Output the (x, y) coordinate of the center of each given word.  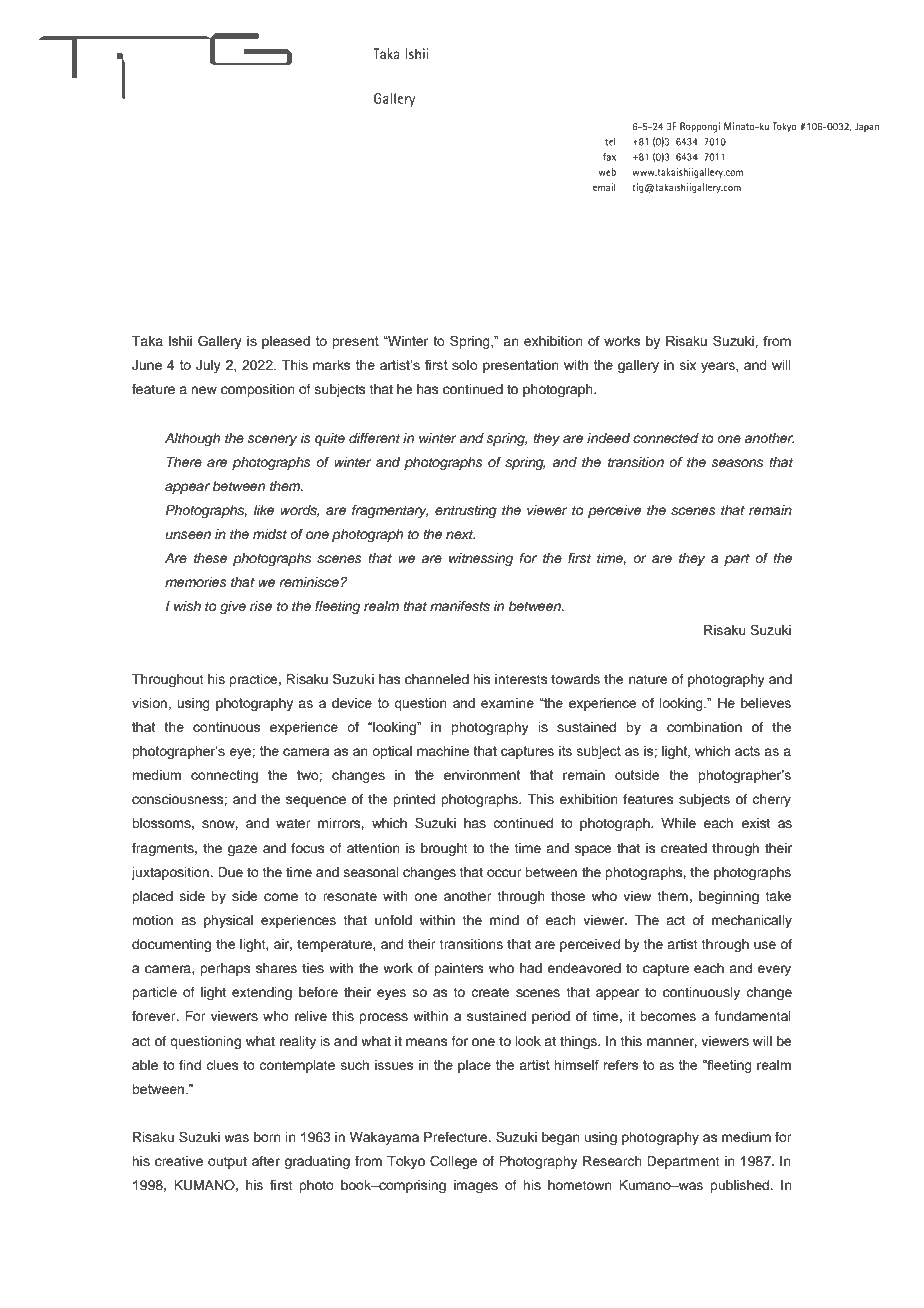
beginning (729, 897)
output (227, 1163)
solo (465, 365)
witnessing (481, 559)
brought (444, 849)
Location (164, 278)
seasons (737, 463)
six (688, 365)
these (210, 558)
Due (230, 872)
